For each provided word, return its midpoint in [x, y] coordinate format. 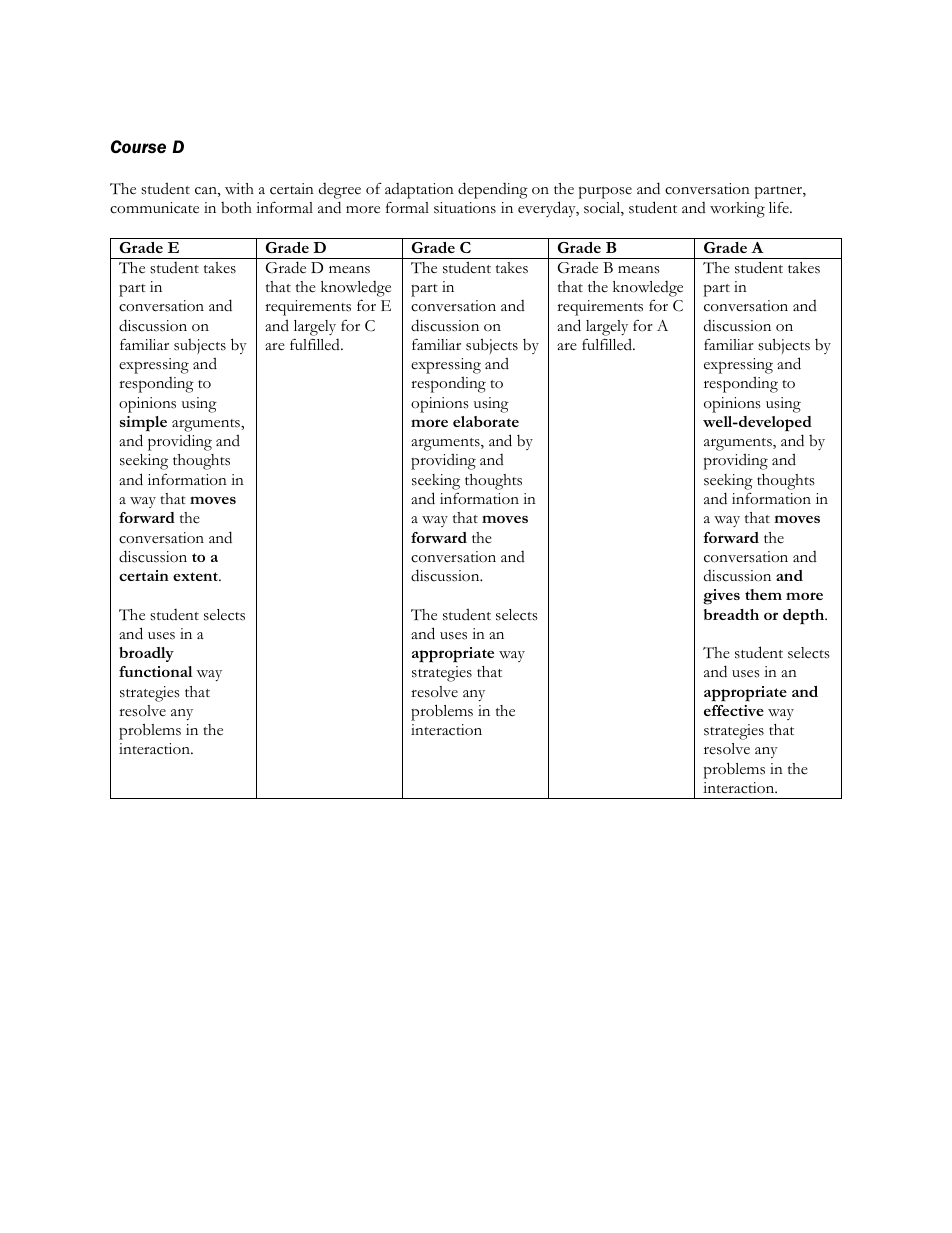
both [236, 208]
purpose [605, 192]
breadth [731, 614]
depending [493, 190]
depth [805, 617]
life [780, 207]
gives [721, 597]
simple [143, 424]
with [239, 188]
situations [465, 208]
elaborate [486, 421]
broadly [146, 654]
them [763, 594]
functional [156, 671]
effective [734, 710]
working [737, 210]
